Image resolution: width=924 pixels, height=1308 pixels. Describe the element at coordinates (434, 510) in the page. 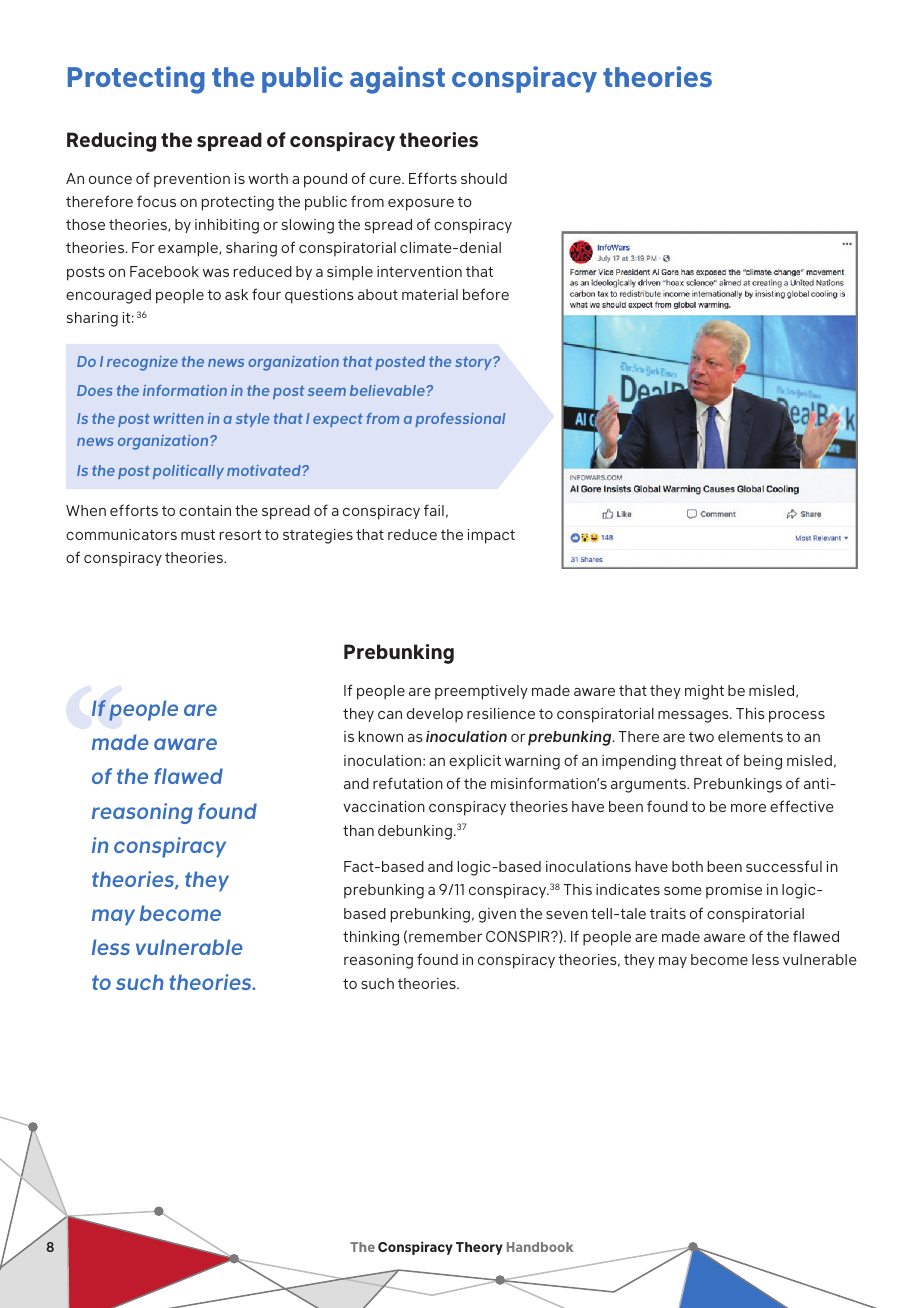

I see `fail` at that location.
